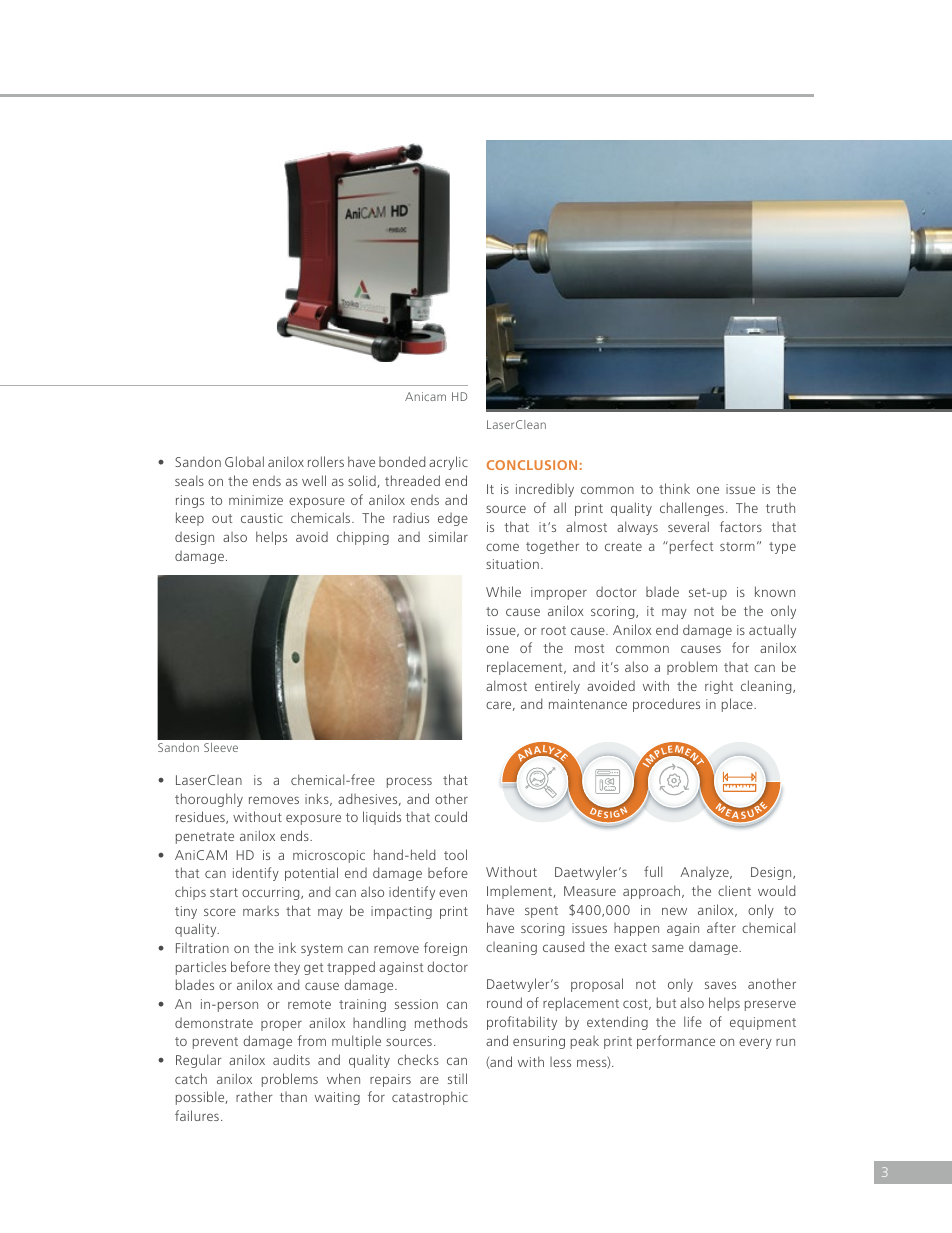 Image resolution: width=952 pixels, height=1233 pixels. What do you see at coordinates (448, 463) in the page?
I see `acrylic` at bounding box center [448, 463].
